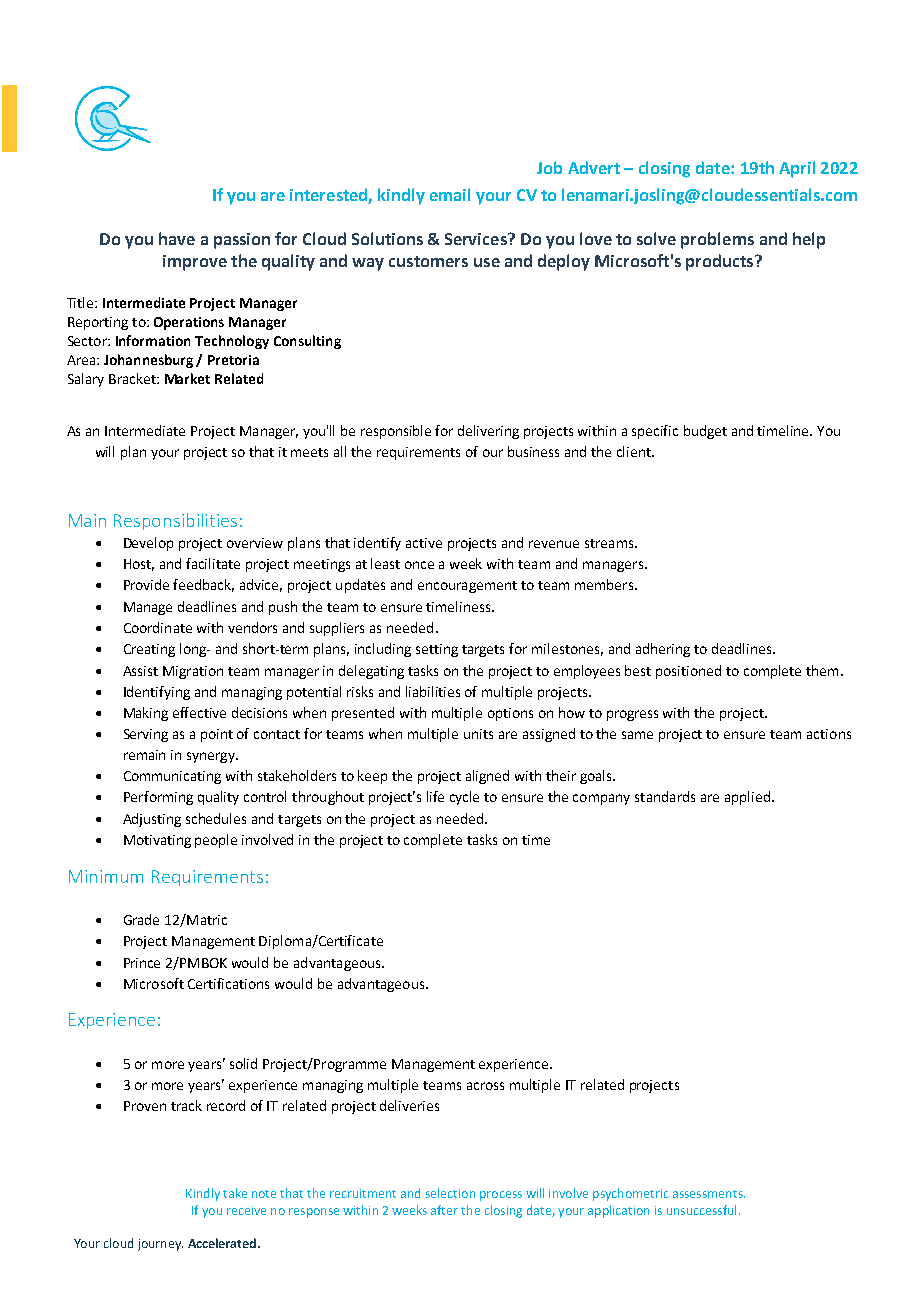  What do you see at coordinates (177, 238) in the screenshot?
I see `have` at bounding box center [177, 238].
